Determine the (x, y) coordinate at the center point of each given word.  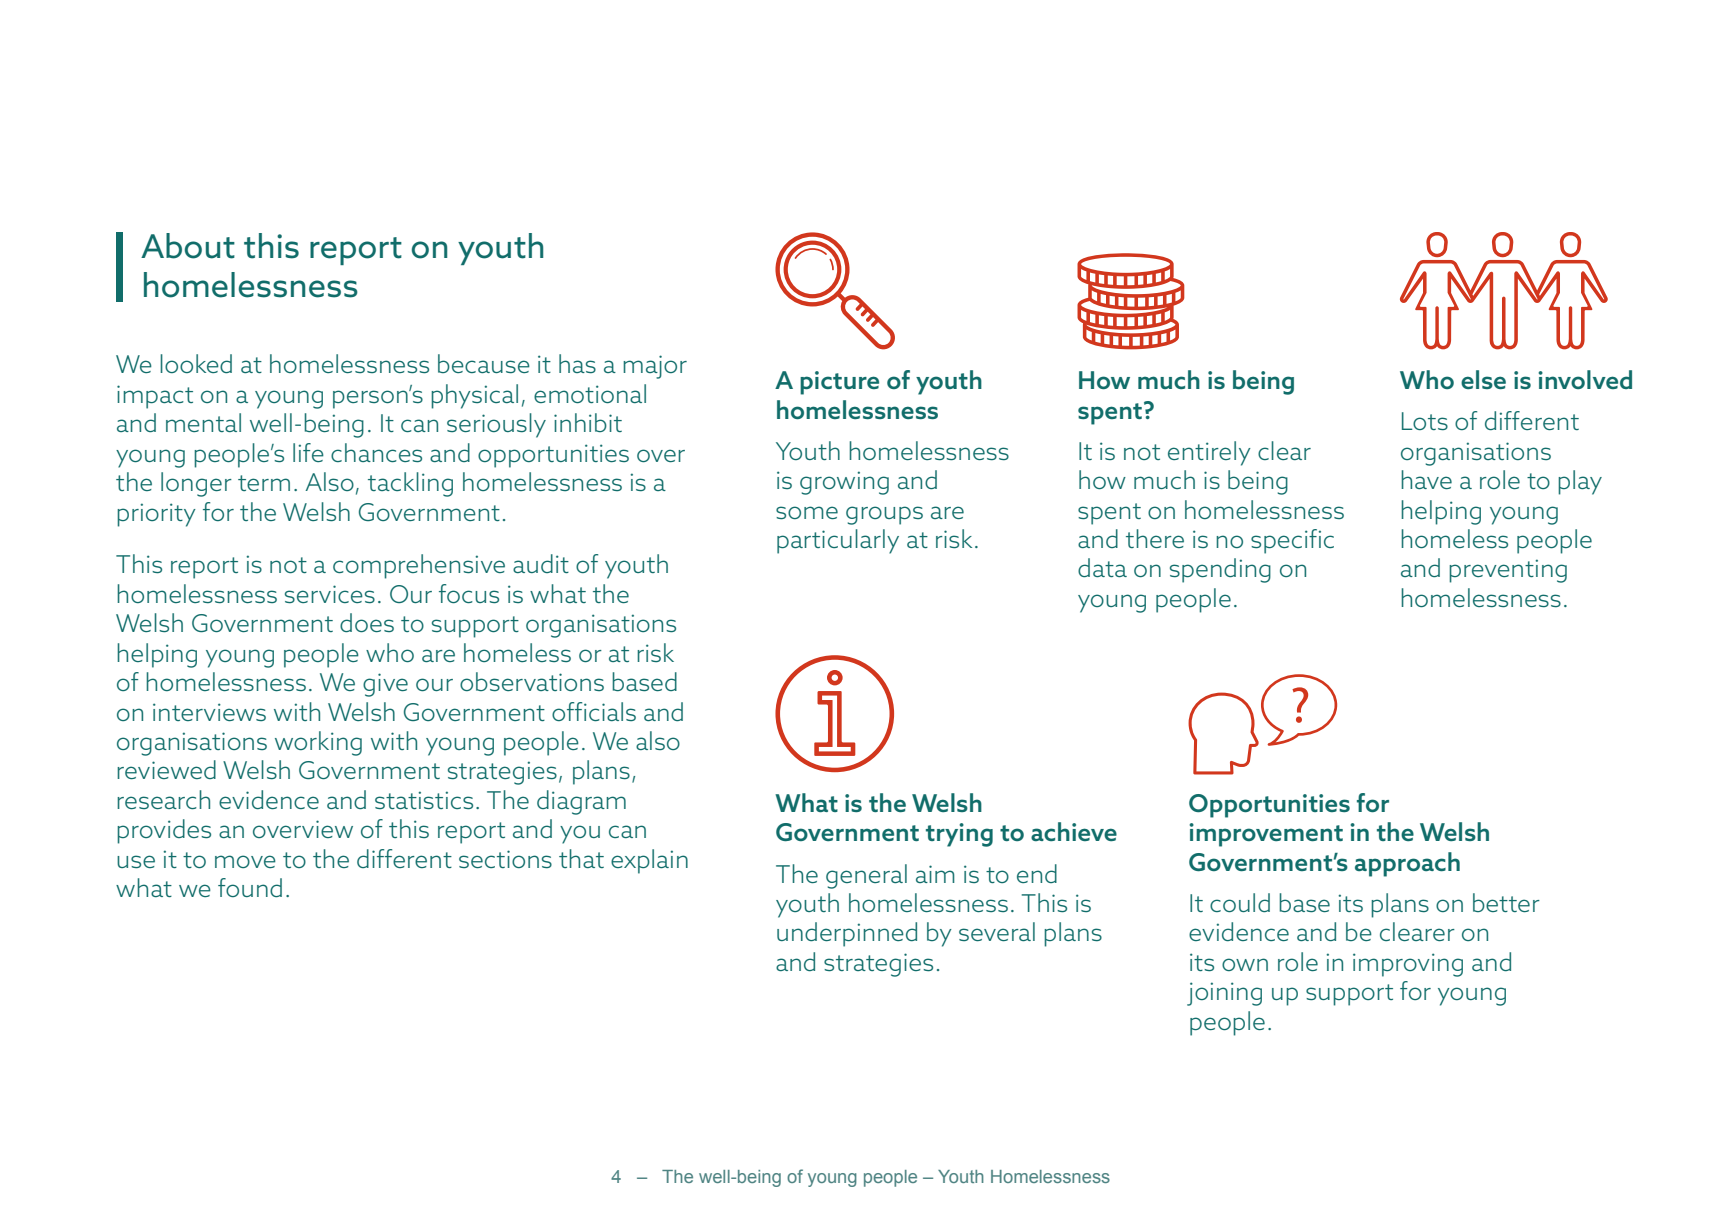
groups (884, 515)
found (250, 887)
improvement (1266, 835)
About (188, 246)
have (1426, 479)
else (1483, 379)
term (264, 483)
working (318, 743)
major (655, 367)
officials (594, 711)
